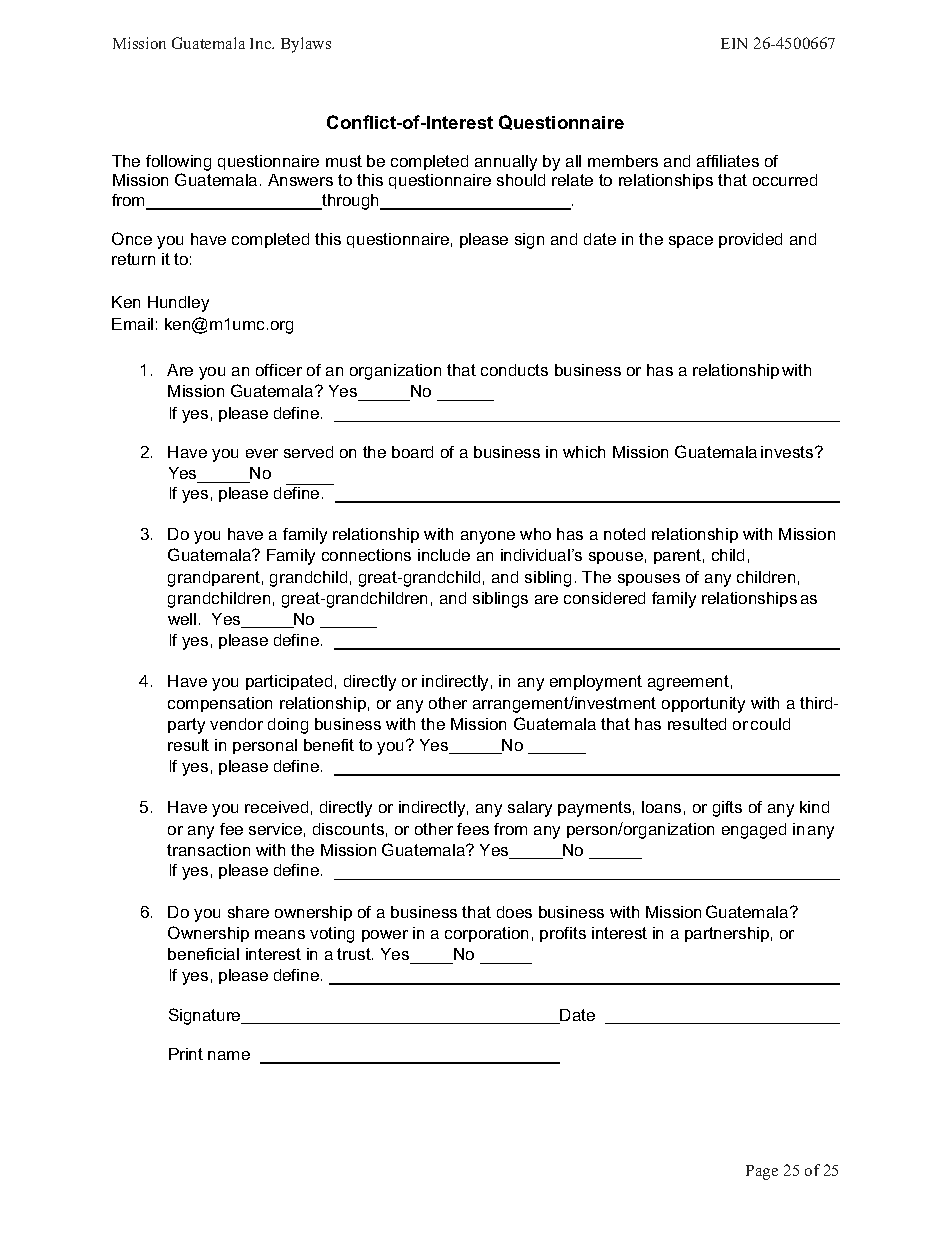 The height and width of the page is (1233, 952). Describe the element at coordinates (182, 619) in the page. I see `well` at that location.
